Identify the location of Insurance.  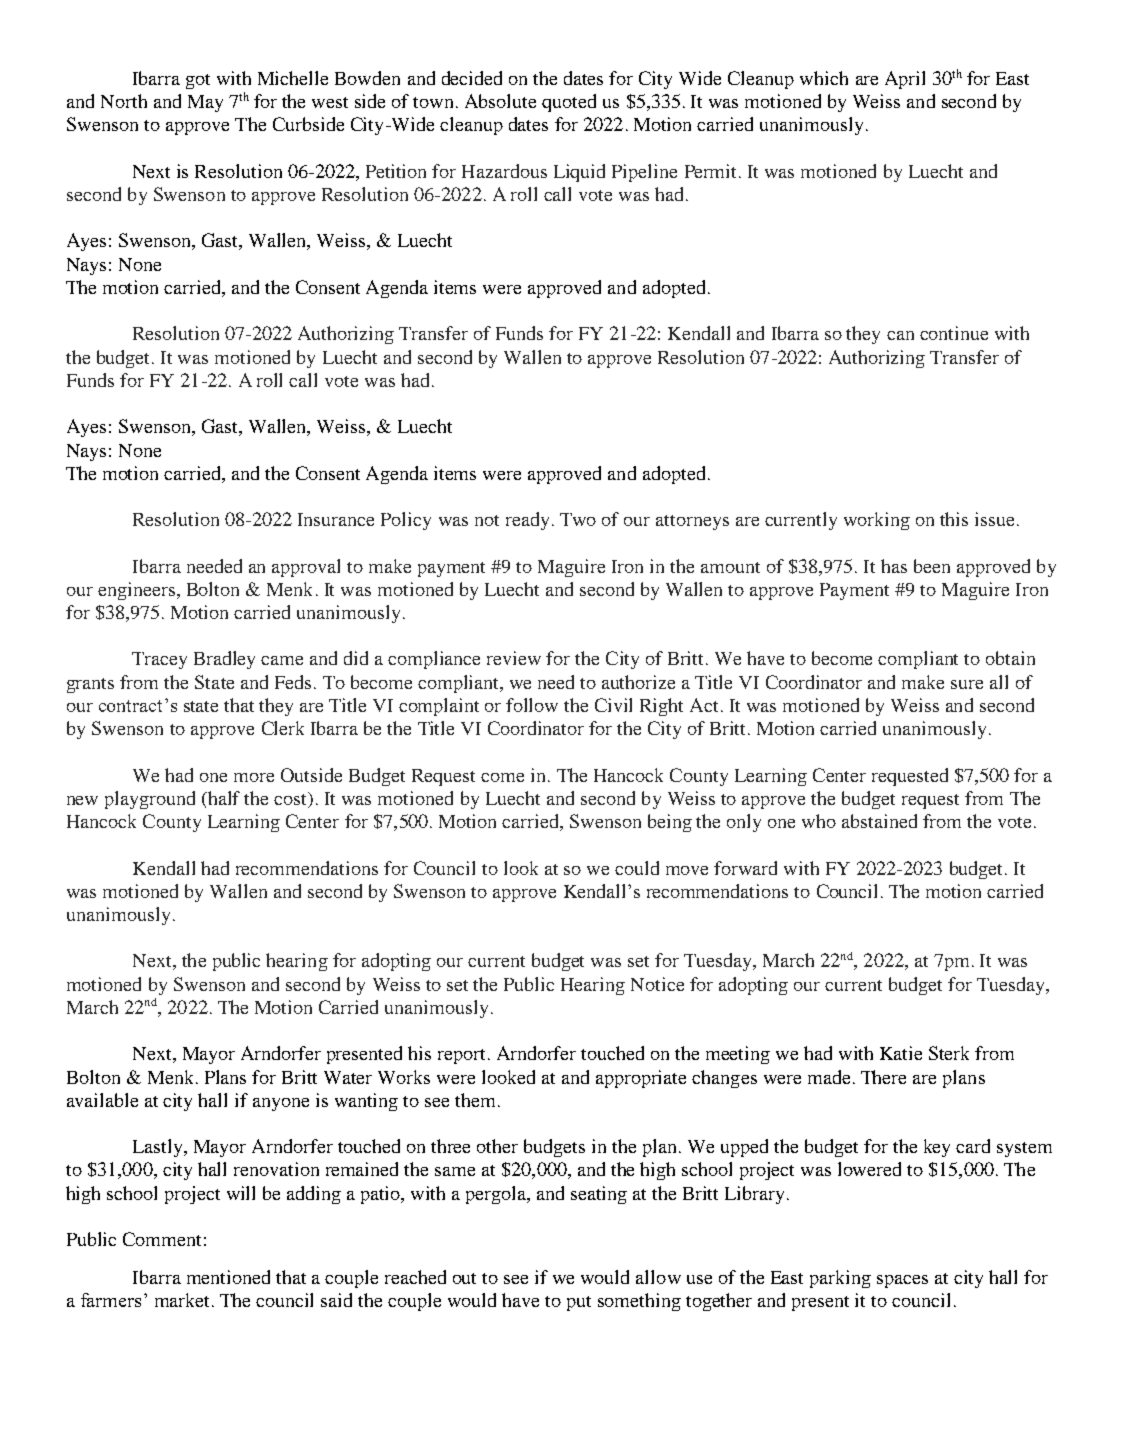
(336, 519).
